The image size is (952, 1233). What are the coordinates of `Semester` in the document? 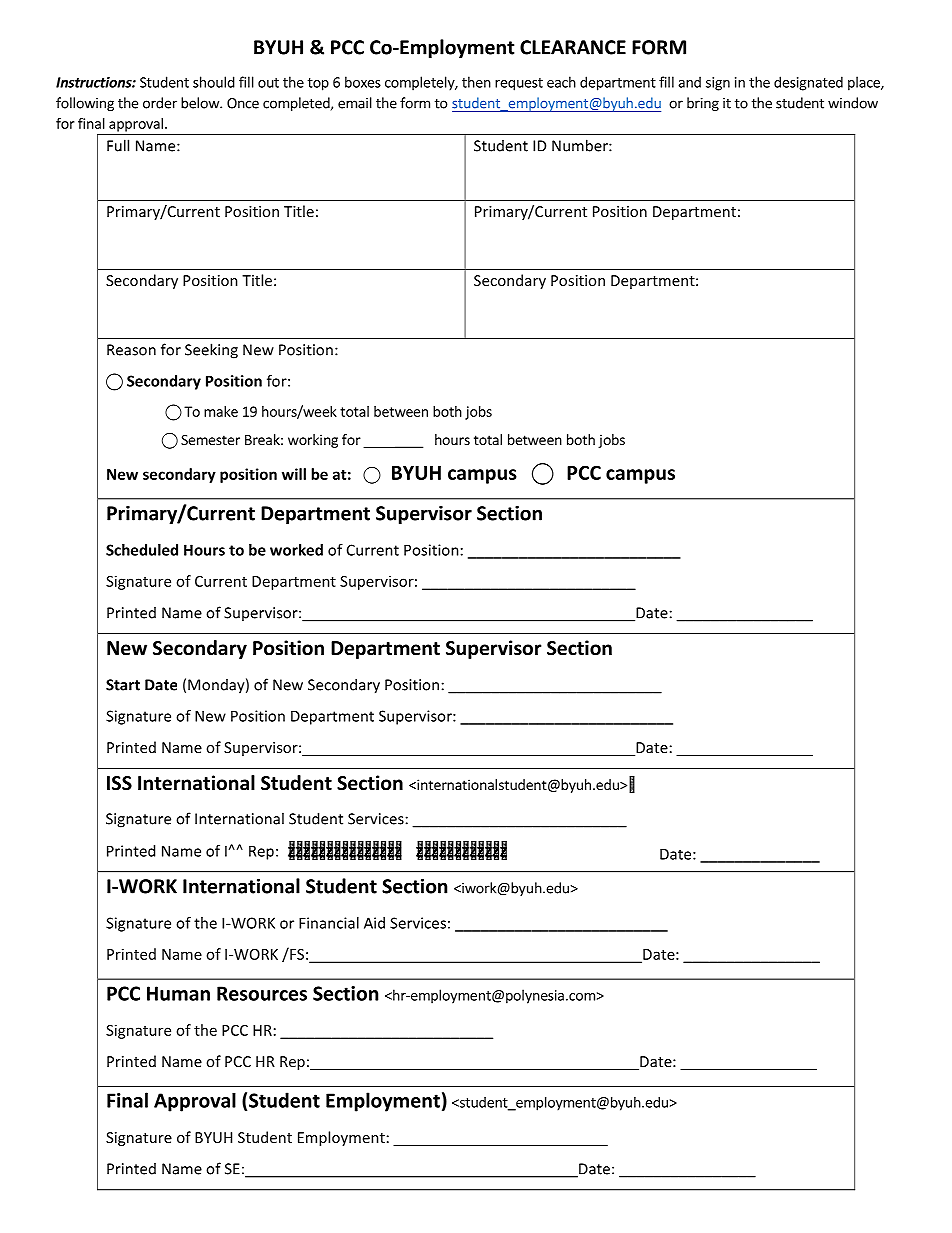 It's located at (210, 439).
